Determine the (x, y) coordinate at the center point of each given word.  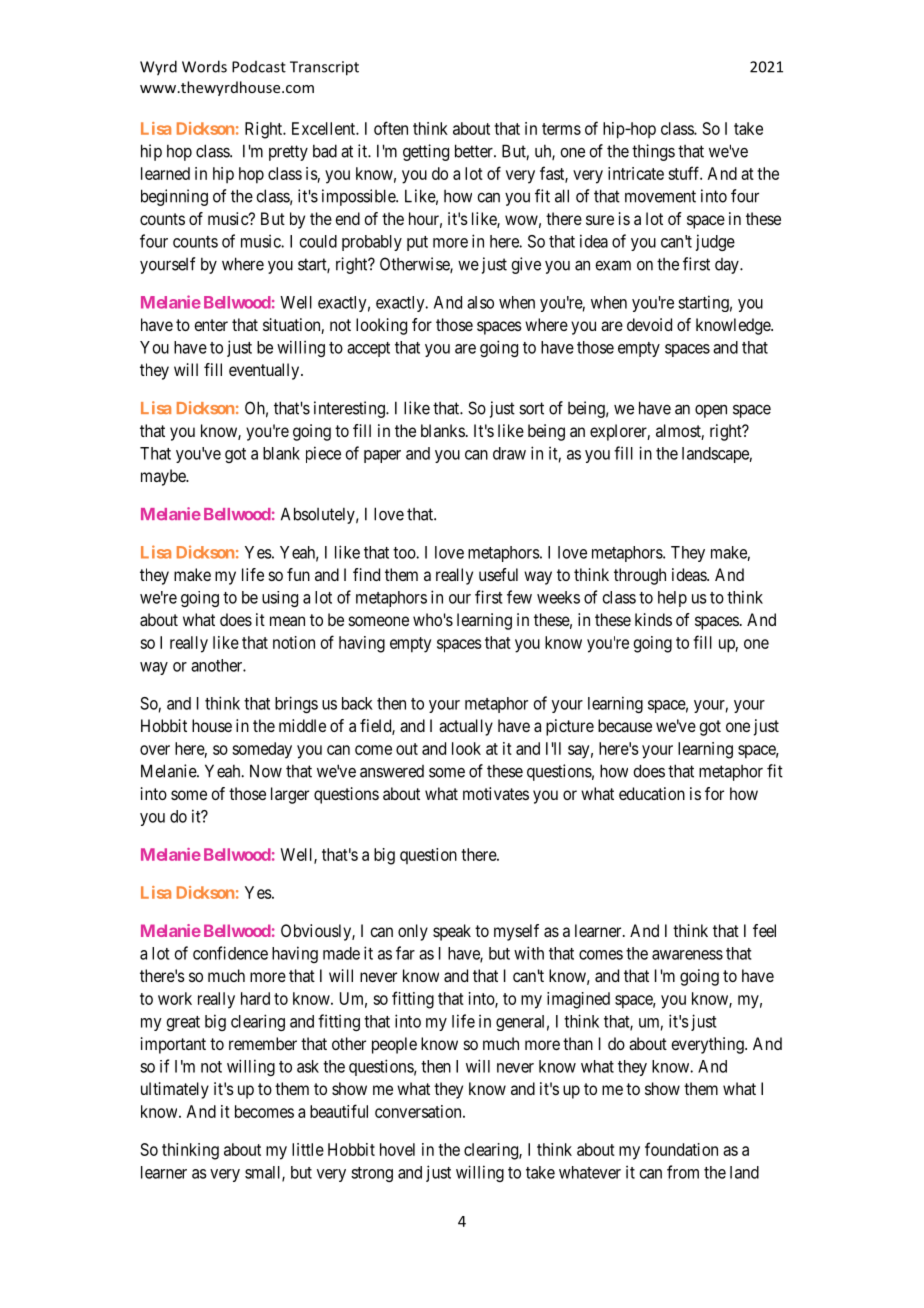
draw (509, 453)
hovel (397, 1149)
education (652, 793)
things (653, 152)
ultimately (175, 1090)
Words (204, 66)
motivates (496, 793)
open (711, 411)
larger (290, 795)
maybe (164, 477)
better (475, 151)
